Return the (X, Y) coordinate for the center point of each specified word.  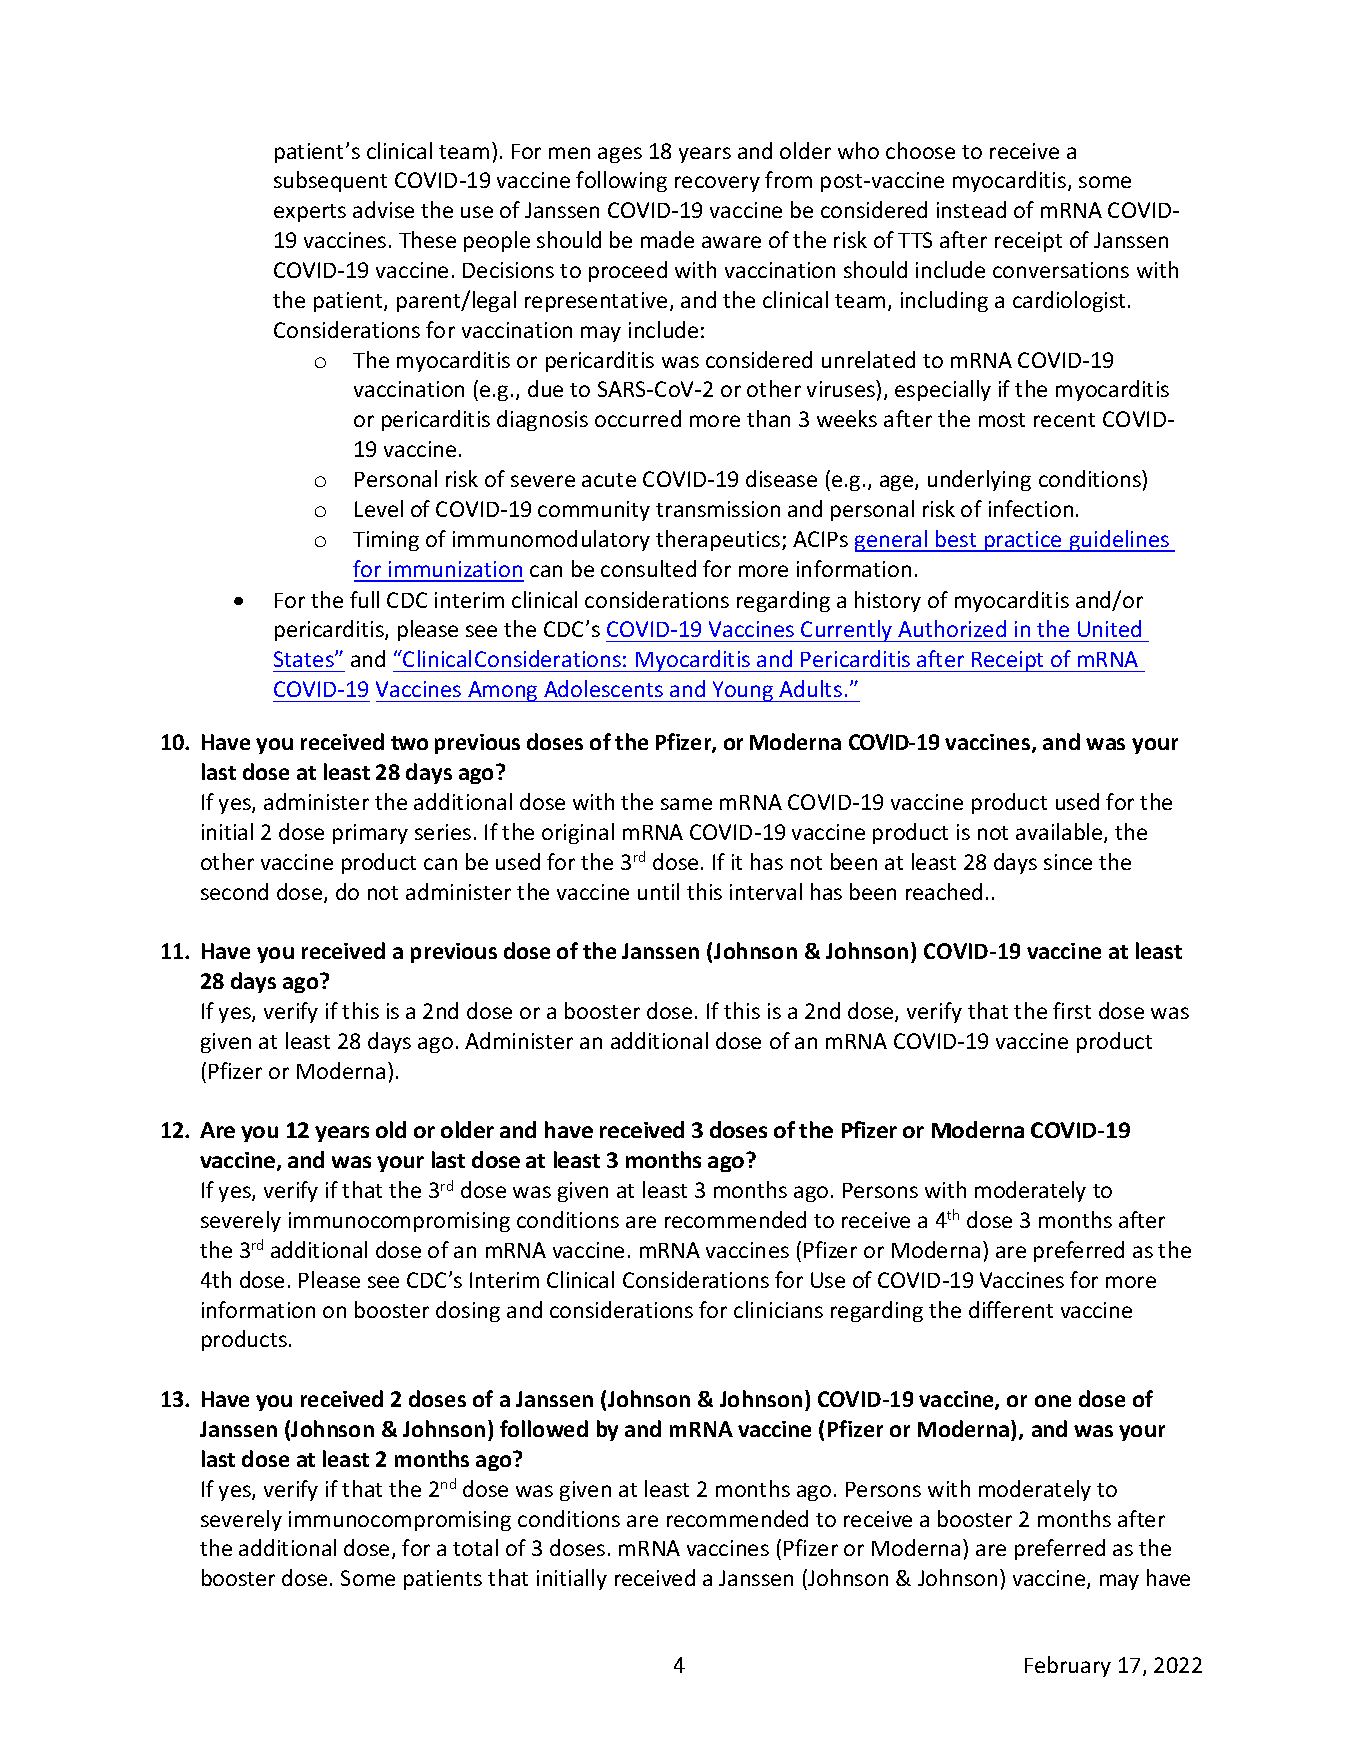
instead (971, 209)
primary (370, 834)
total (475, 1547)
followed (544, 1428)
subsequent (330, 181)
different (1011, 1309)
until (658, 891)
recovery (717, 184)
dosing (468, 1311)
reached (944, 891)
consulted (648, 568)
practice (1023, 541)
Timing (386, 541)
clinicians (778, 1309)
